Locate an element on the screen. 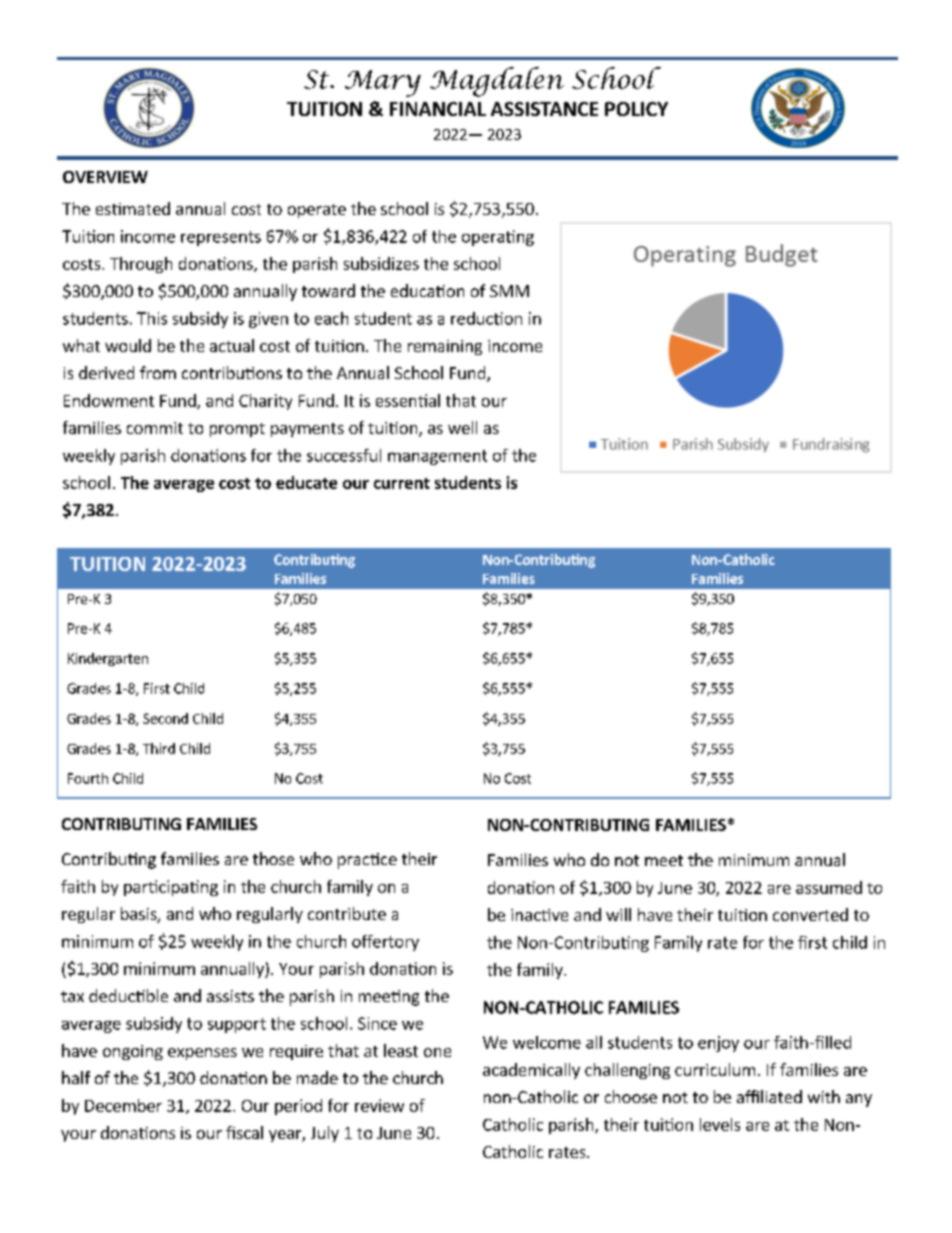 The image size is (952, 1233). POLICY is located at coordinates (636, 109).
